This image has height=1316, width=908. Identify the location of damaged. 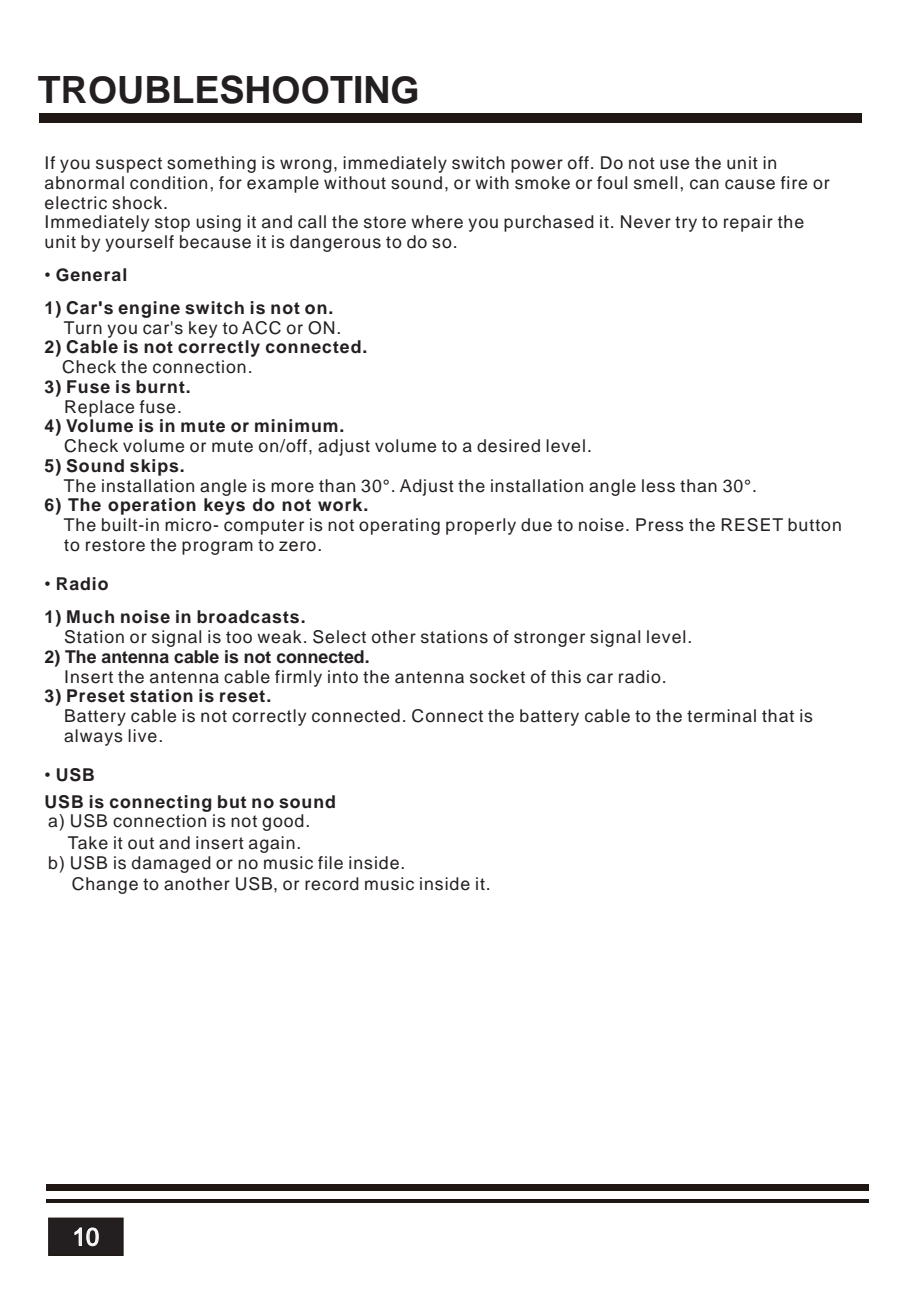
(171, 864).
